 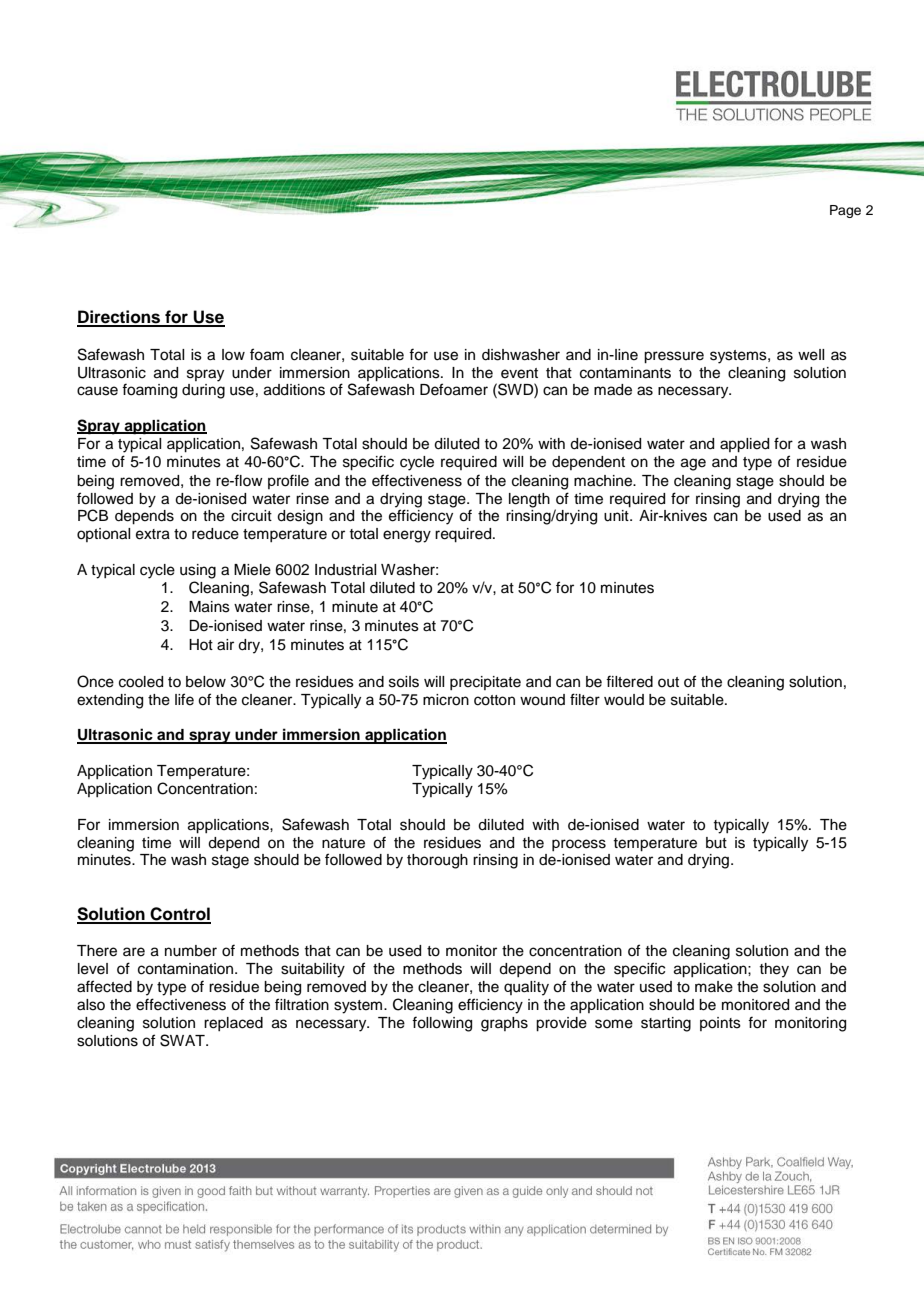 I want to click on Directions, so click(x=120, y=318).
